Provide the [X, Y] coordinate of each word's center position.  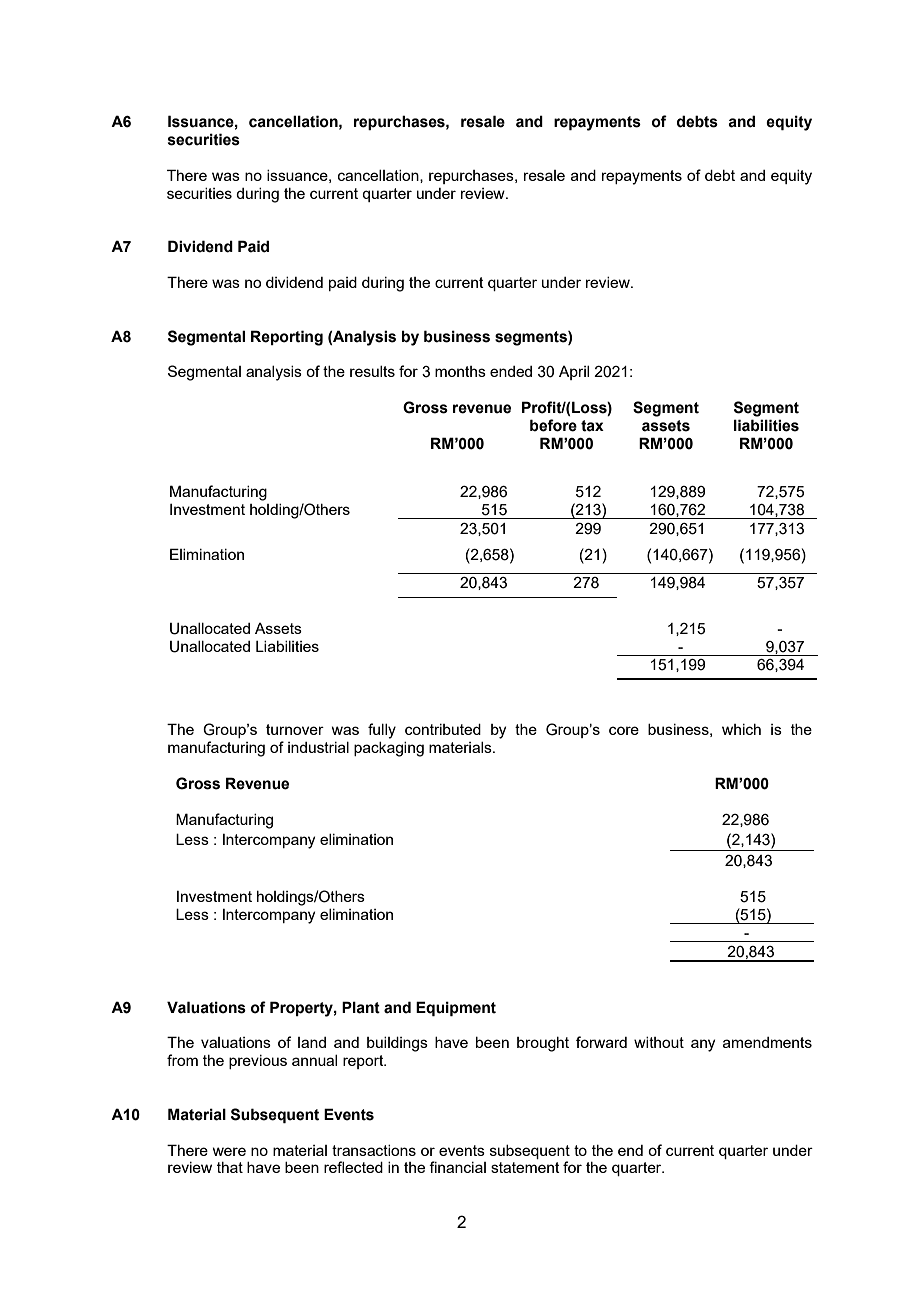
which [741, 729]
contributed [443, 729]
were [229, 1151]
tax [592, 426]
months [460, 371]
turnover [295, 729]
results [372, 371]
